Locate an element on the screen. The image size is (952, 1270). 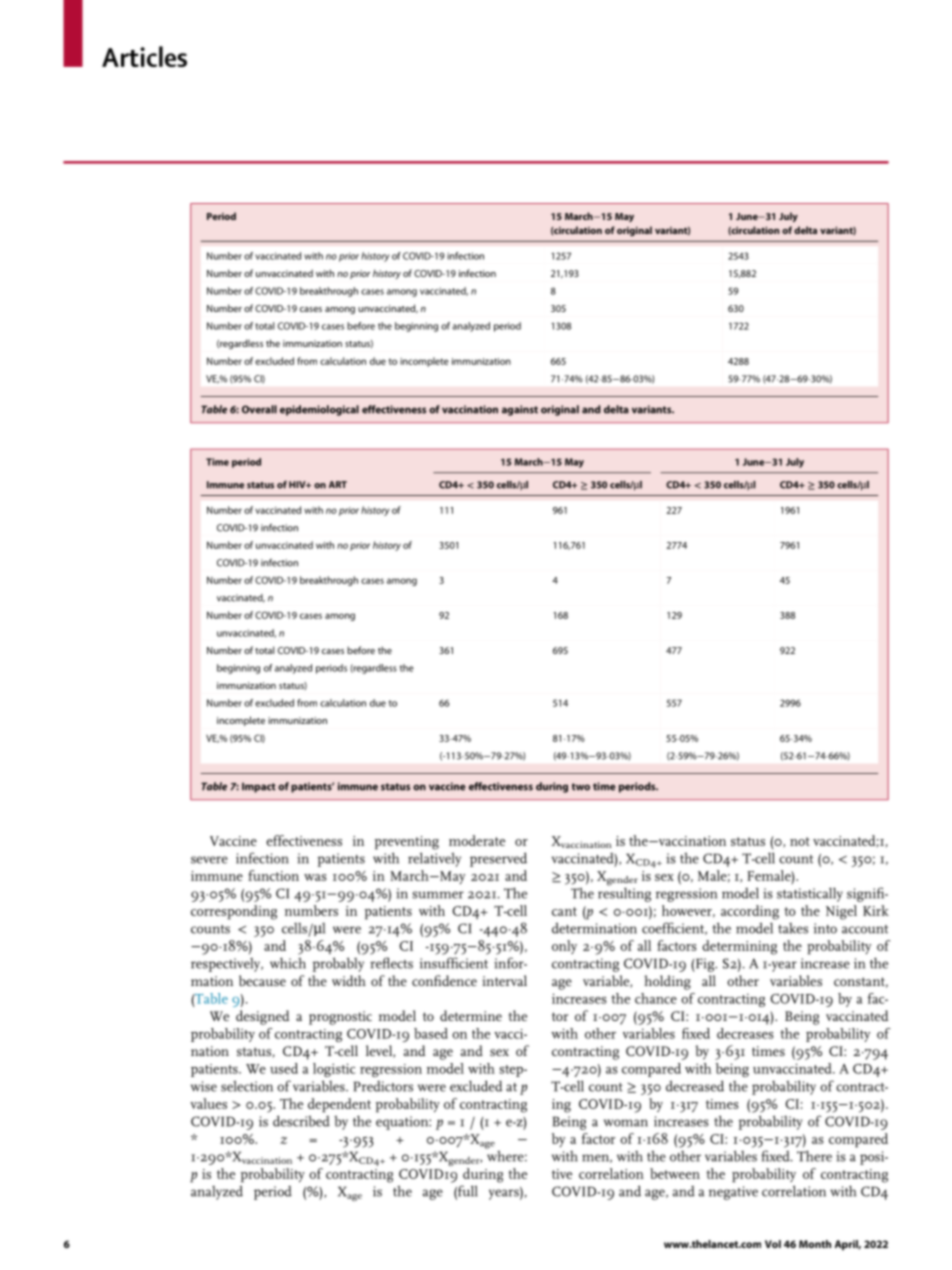
Impact is located at coordinates (259, 787).
